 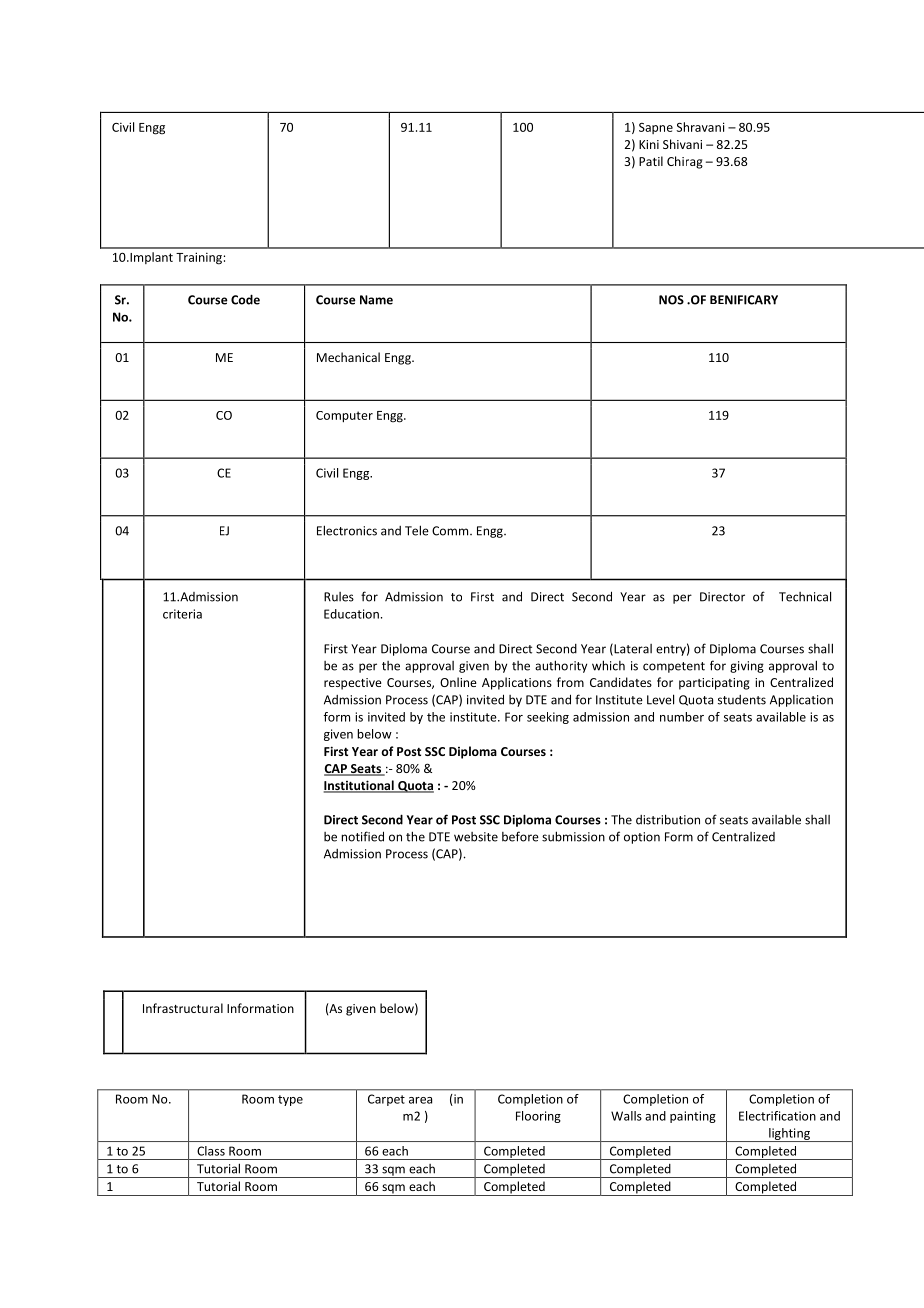 What do you see at coordinates (668, 819) in the document?
I see `distribution` at bounding box center [668, 819].
